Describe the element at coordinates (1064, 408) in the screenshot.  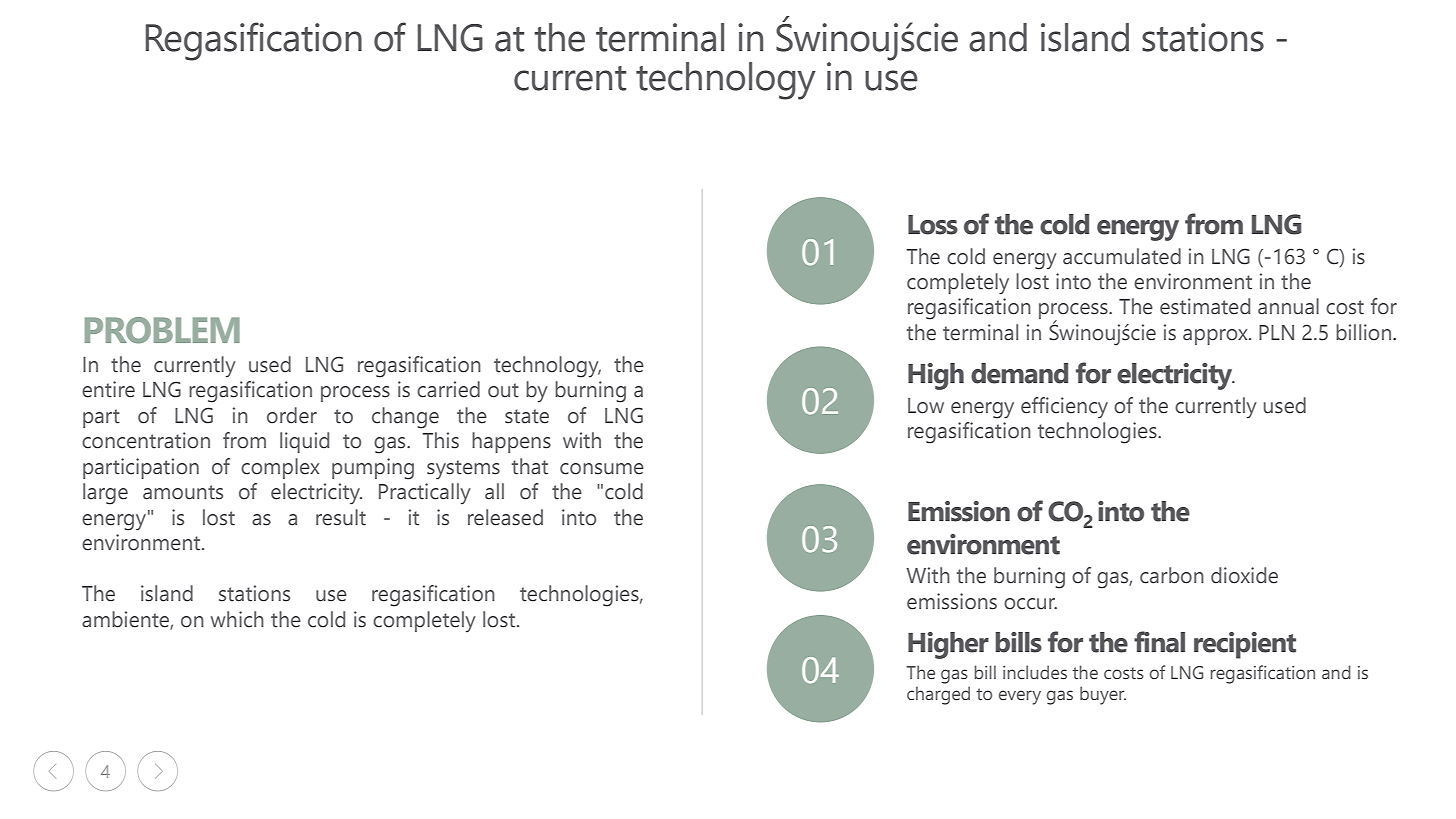
I see `efficiency` at that location.
